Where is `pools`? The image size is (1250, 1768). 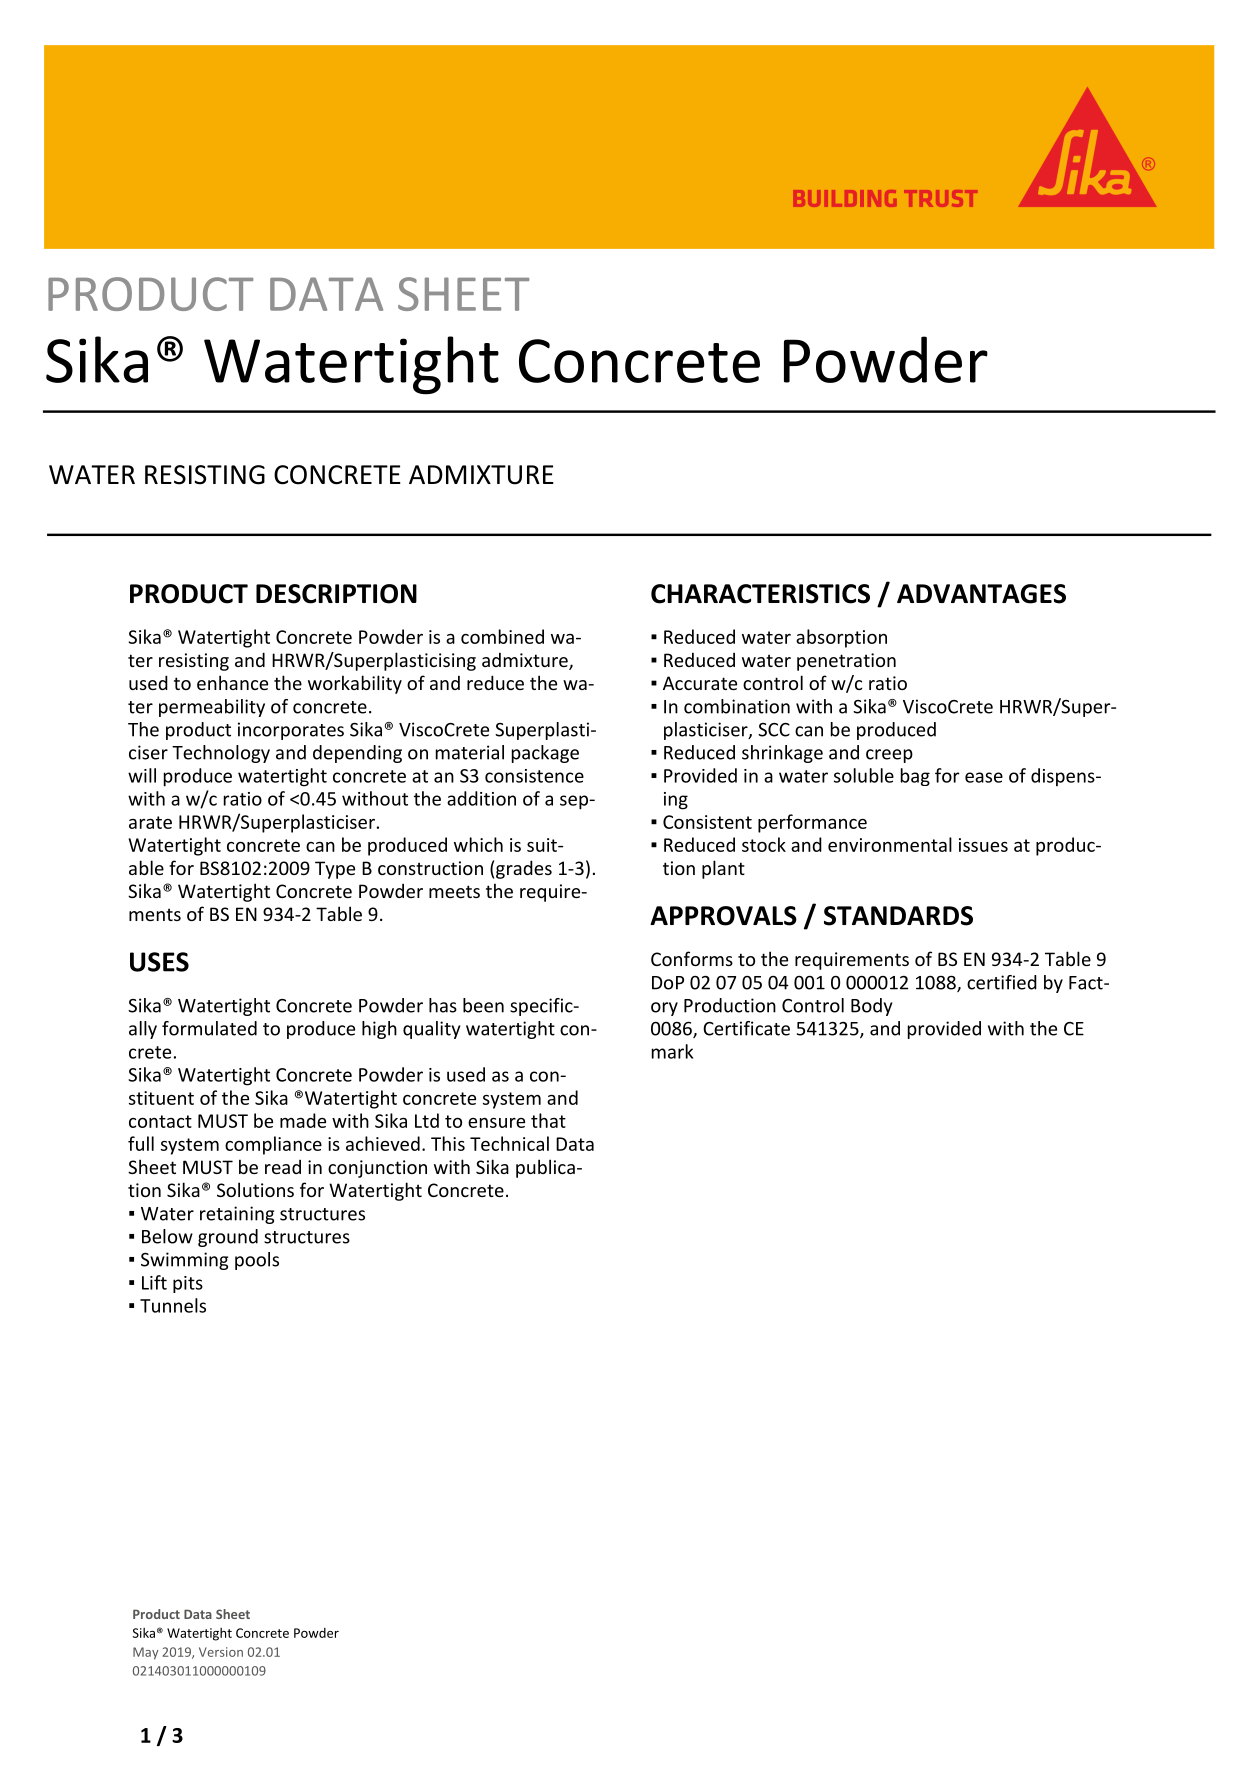
pools is located at coordinates (257, 1261).
